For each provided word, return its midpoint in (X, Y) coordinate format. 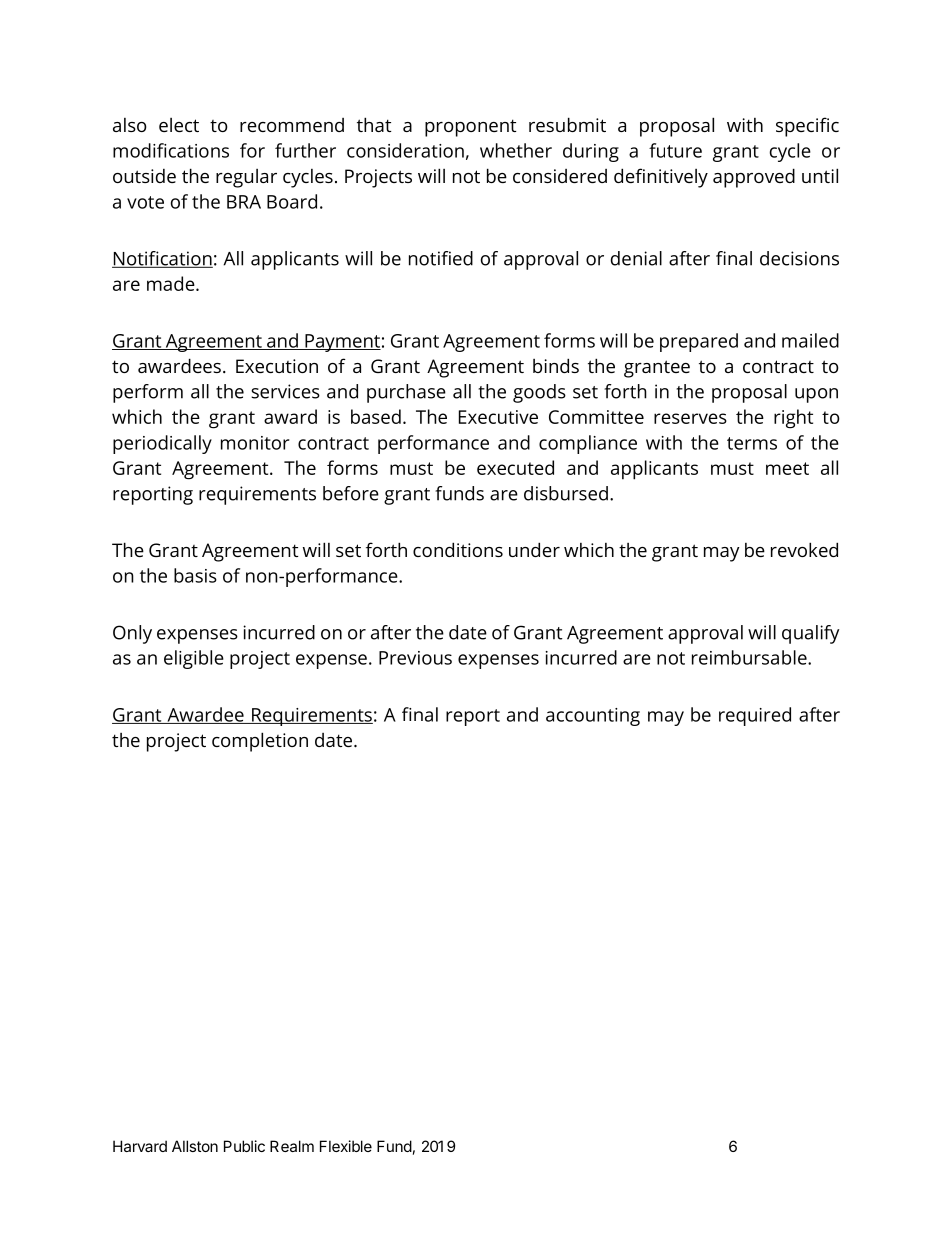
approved (754, 178)
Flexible (346, 1146)
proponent (470, 128)
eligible (194, 659)
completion (260, 742)
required (755, 716)
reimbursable (750, 657)
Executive (498, 417)
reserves (690, 418)
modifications (171, 150)
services (285, 391)
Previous (415, 658)
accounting (593, 717)
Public (244, 1146)
